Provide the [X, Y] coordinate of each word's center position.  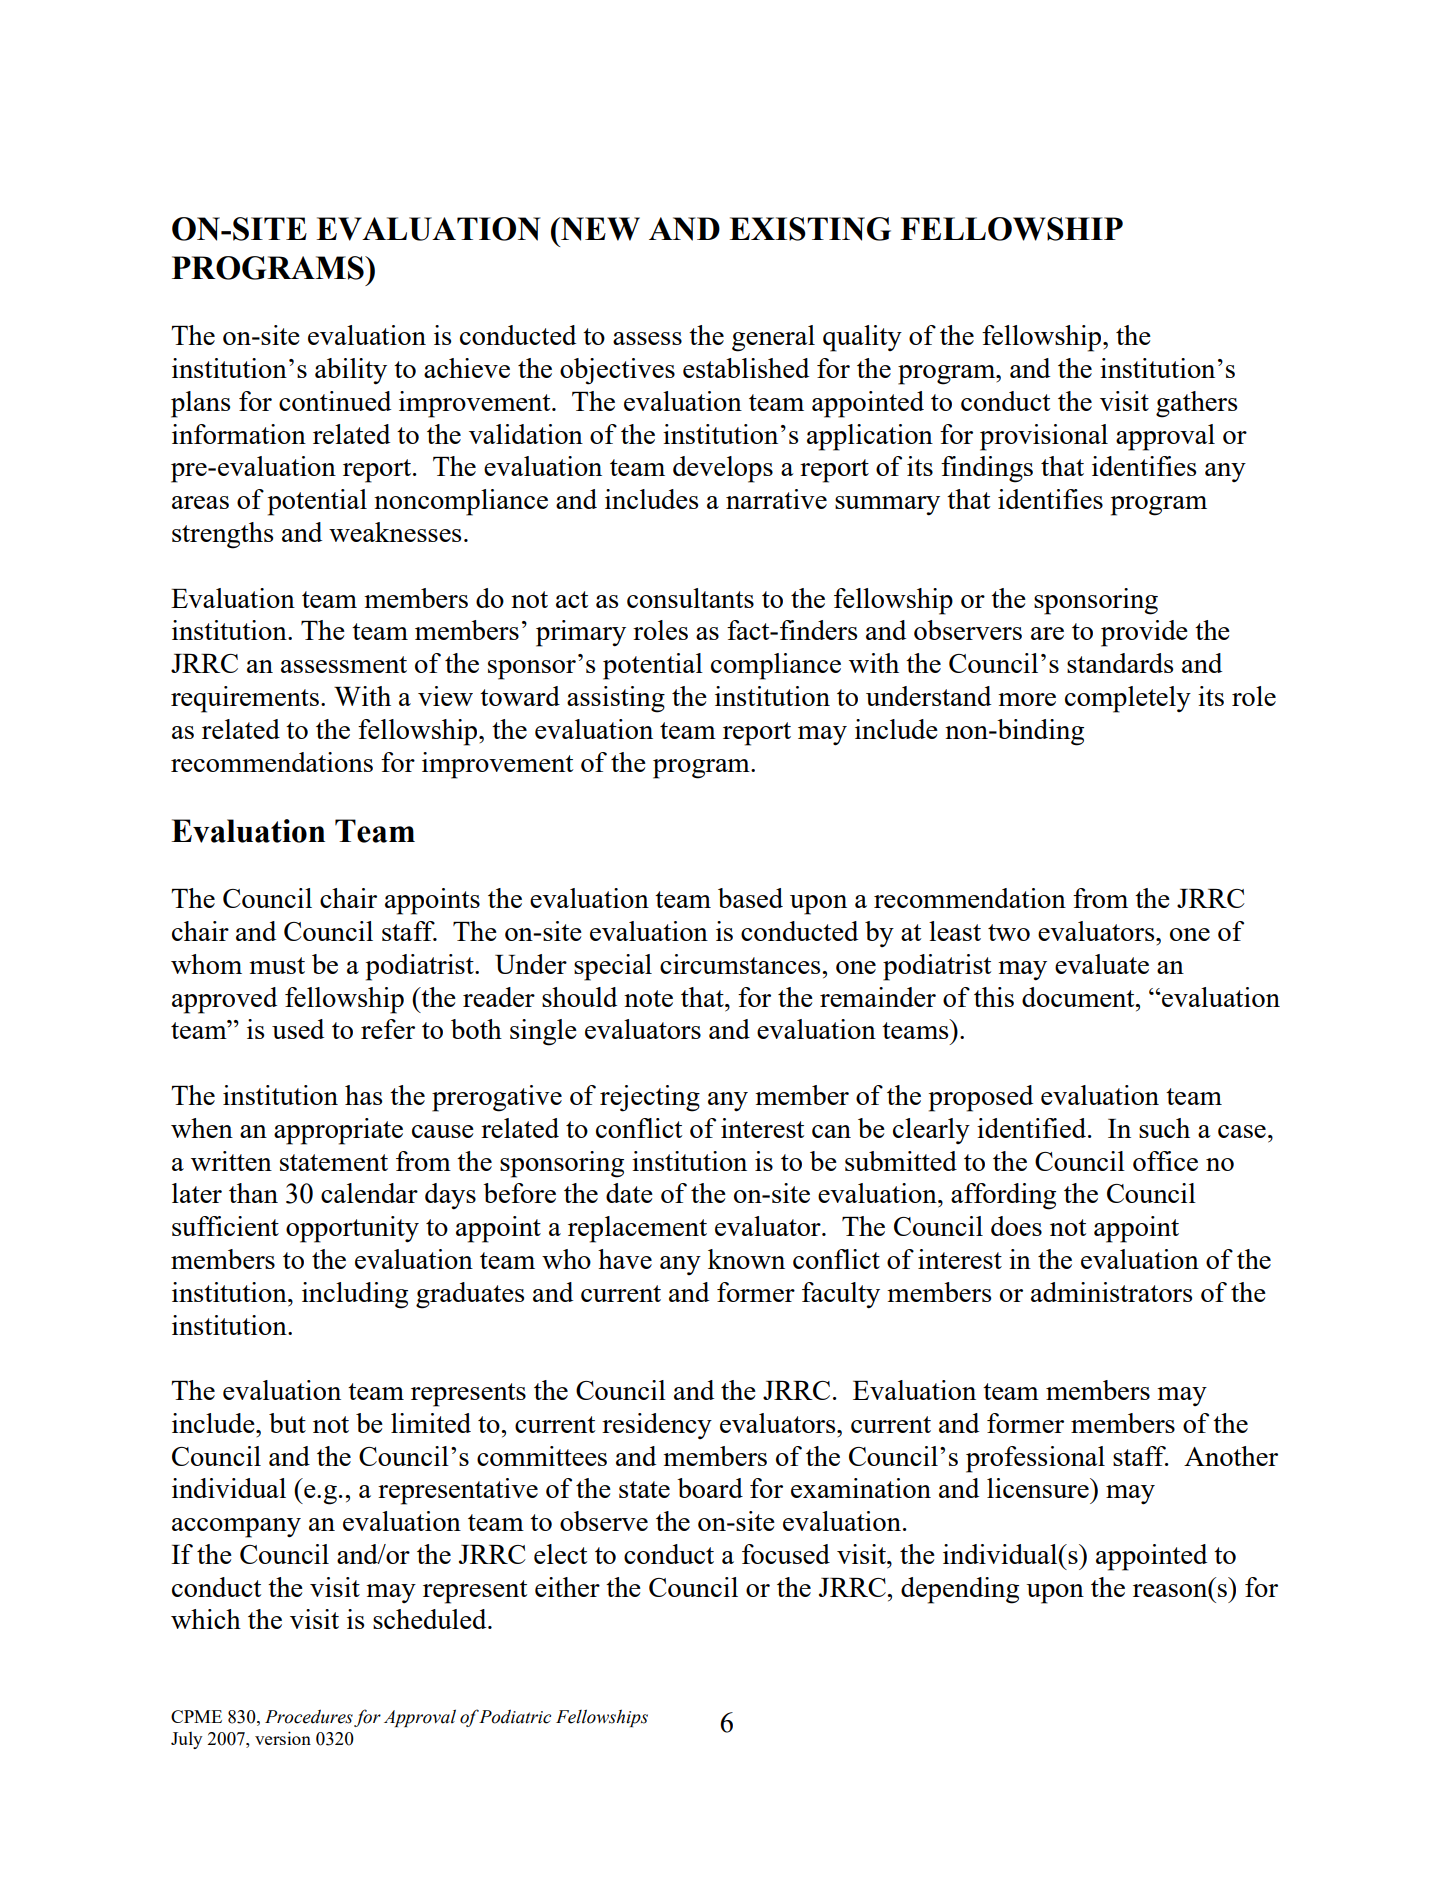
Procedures [309, 1716]
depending [960, 1590]
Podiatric [515, 1716]
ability [351, 371]
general [773, 338]
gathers [1196, 404]
